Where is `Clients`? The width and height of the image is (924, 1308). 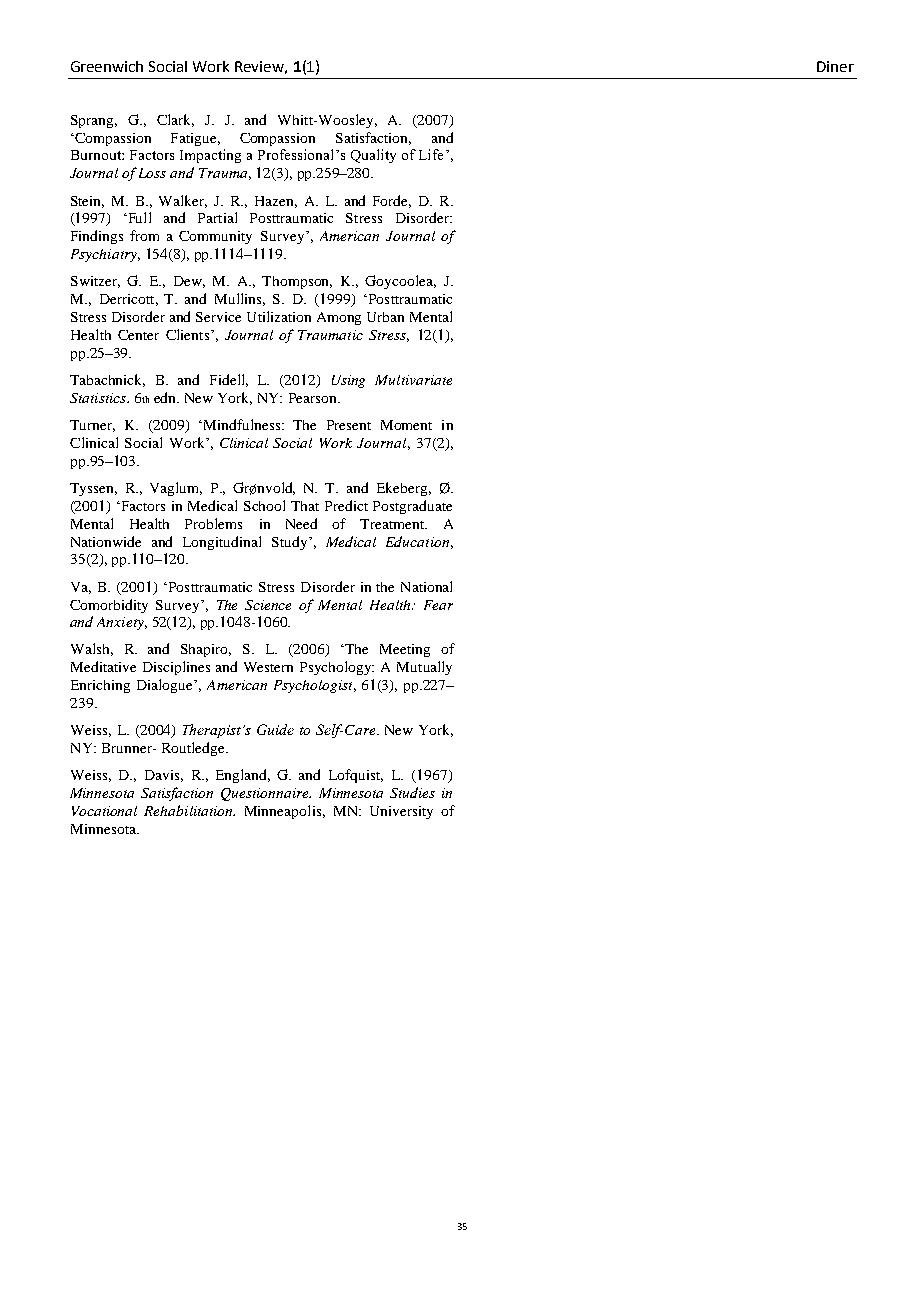 Clients is located at coordinates (187, 334).
